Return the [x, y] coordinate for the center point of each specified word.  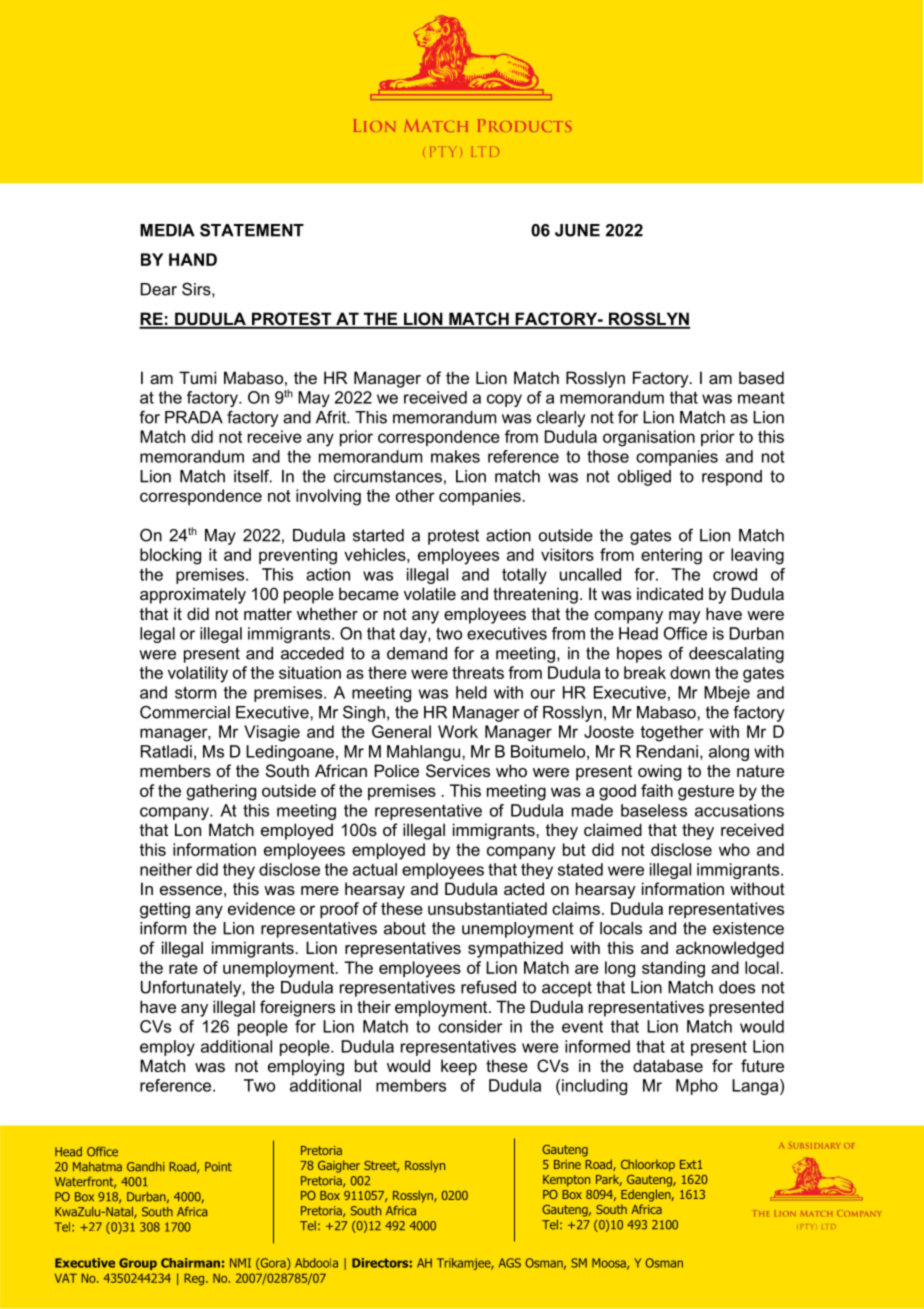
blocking [170, 556]
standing [673, 969]
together [672, 733]
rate [183, 968]
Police [397, 770]
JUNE [577, 230]
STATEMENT [252, 230]
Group [138, 1264]
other [415, 495]
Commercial [185, 712]
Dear [159, 289]
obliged [644, 478]
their [374, 1006]
